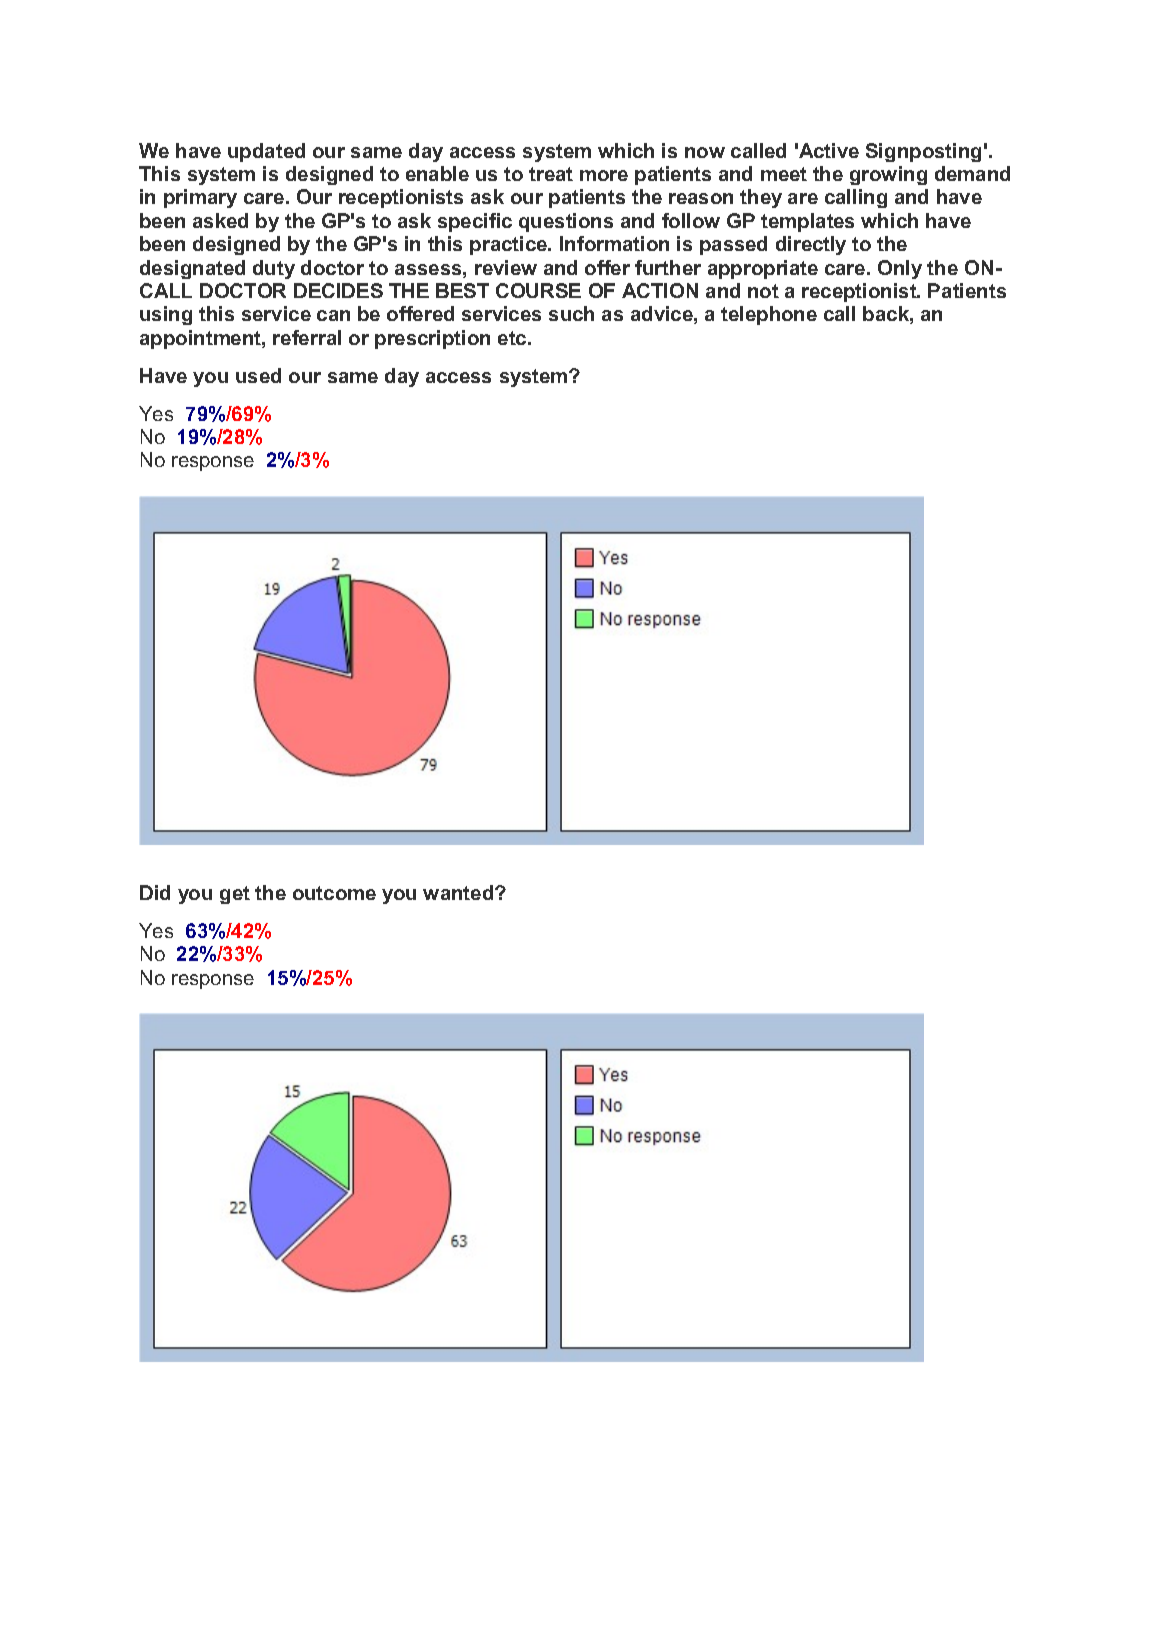 The height and width of the screenshot is (1631, 1153). Describe the element at coordinates (888, 175) in the screenshot. I see `growing` at that location.
